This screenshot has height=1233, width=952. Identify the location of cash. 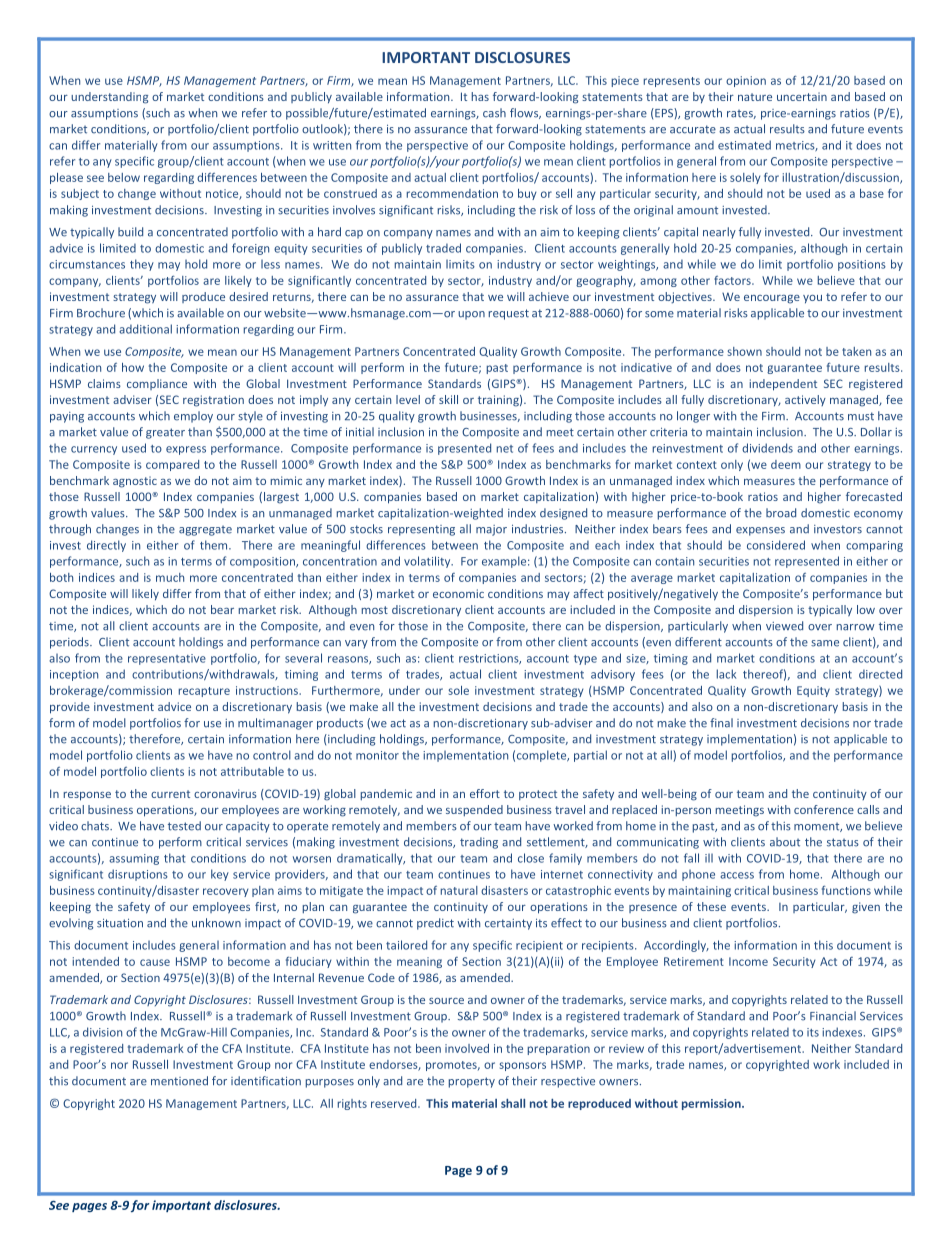
(494, 113).
